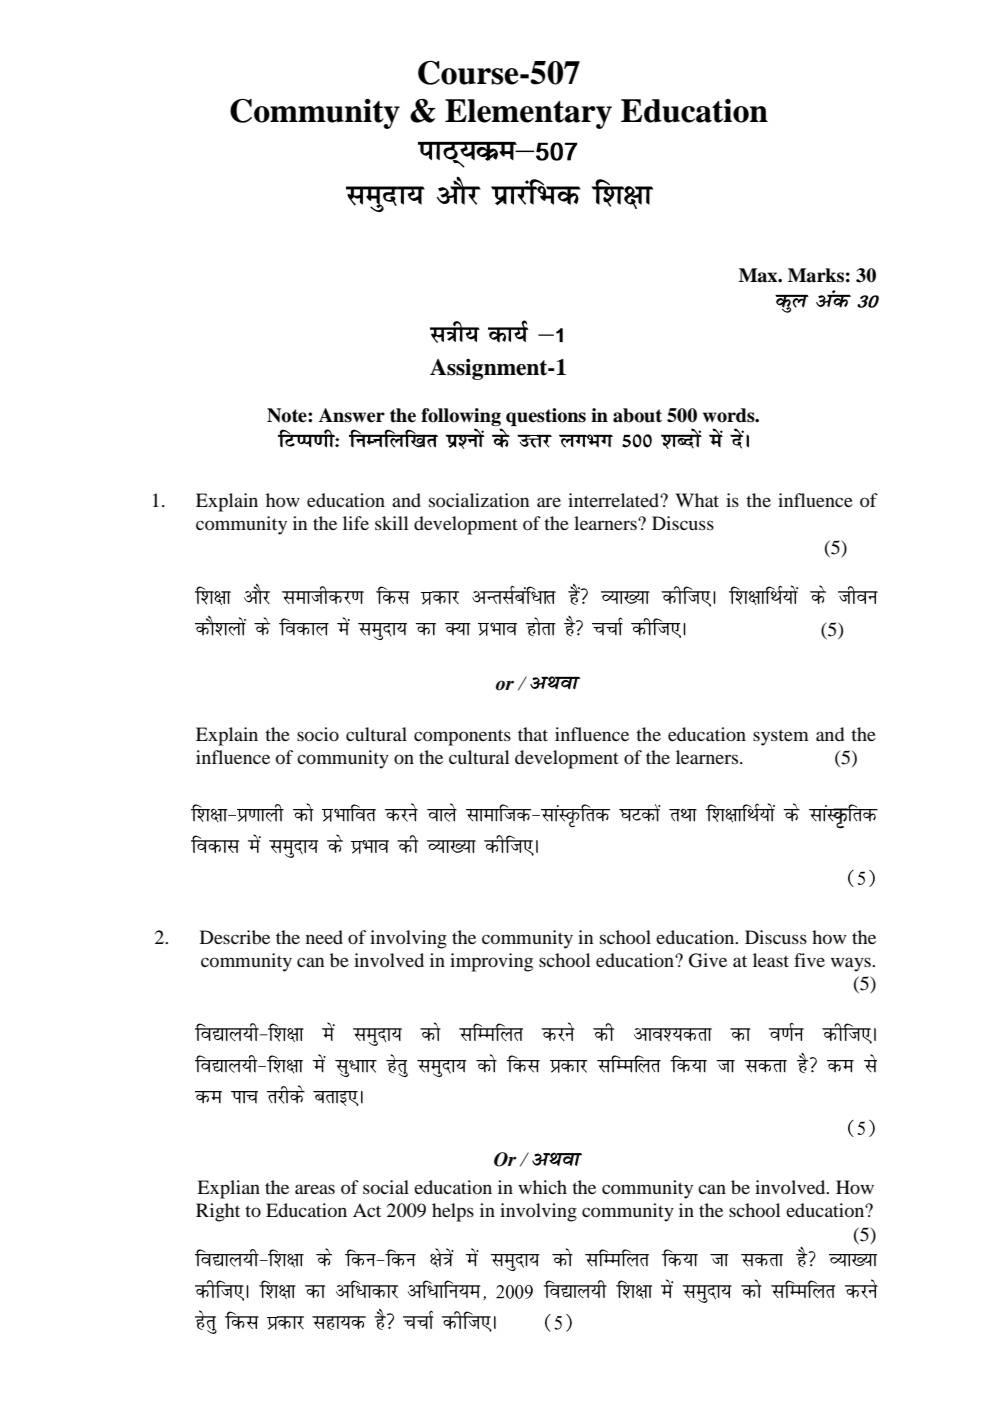 The image size is (997, 1410). What do you see at coordinates (356, 523) in the screenshot?
I see `life` at bounding box center [356, 523].
